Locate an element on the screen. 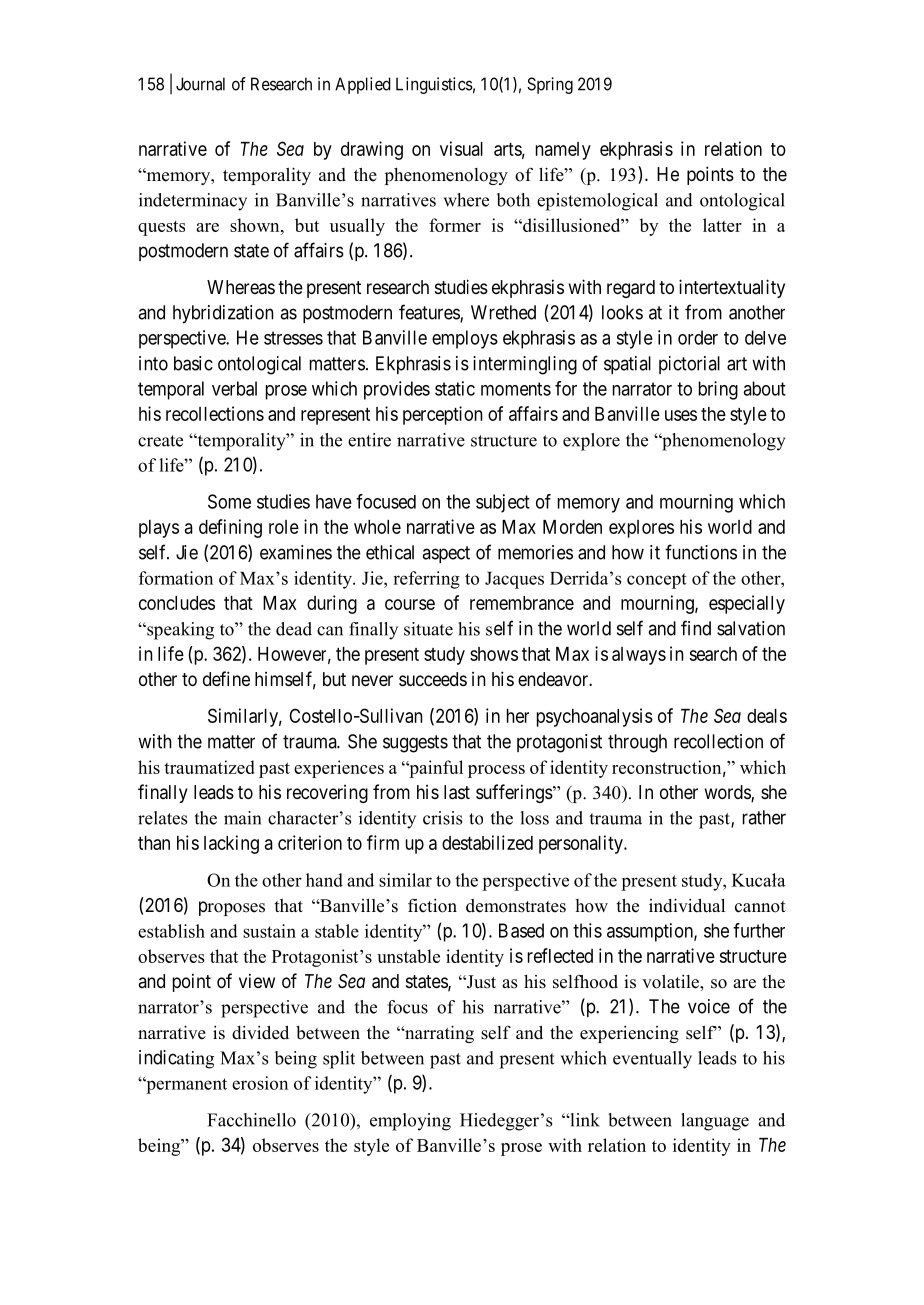  last is located at coordinates (457, 792).
